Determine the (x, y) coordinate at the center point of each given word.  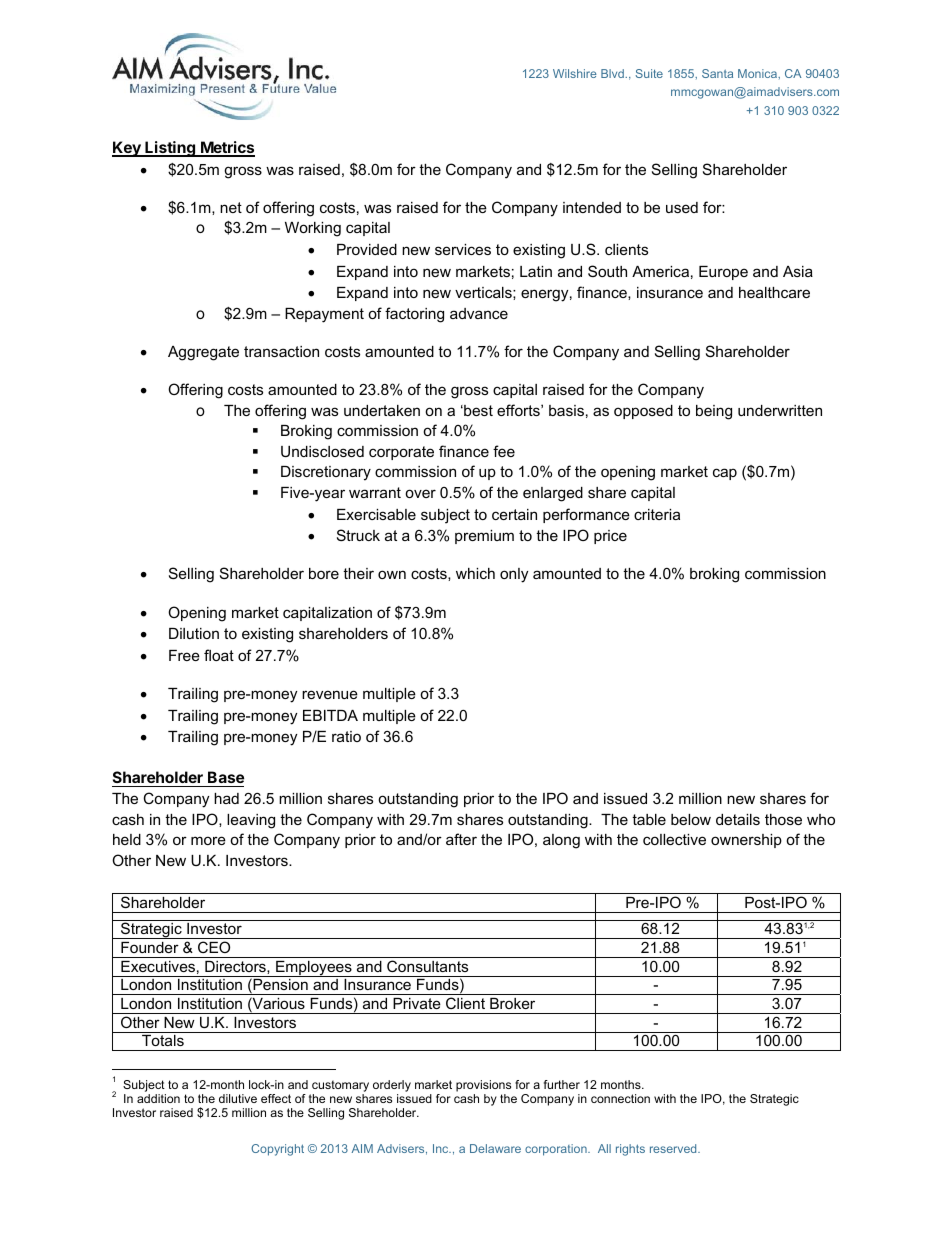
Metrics (227, 148)
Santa (717, 73)
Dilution (194, 633)
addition (158, 1098)
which (475, 573)
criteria (657, 514)
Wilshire (575, 73)
